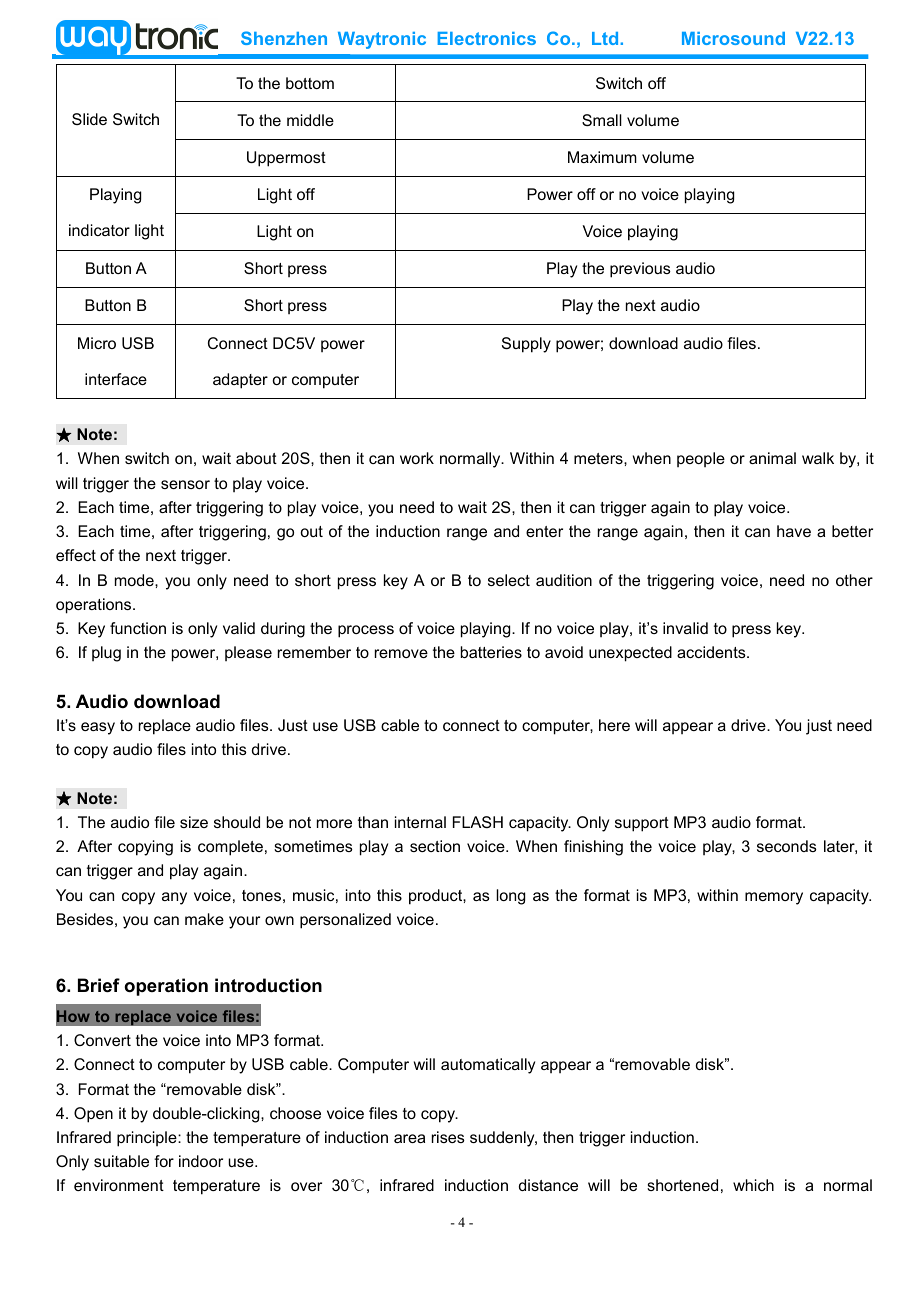 The height and width of the page is (1308, 924). What do you see at coordinates (487, 38) in the page?
I see `Electronics` at bounding box center [487, 38].
